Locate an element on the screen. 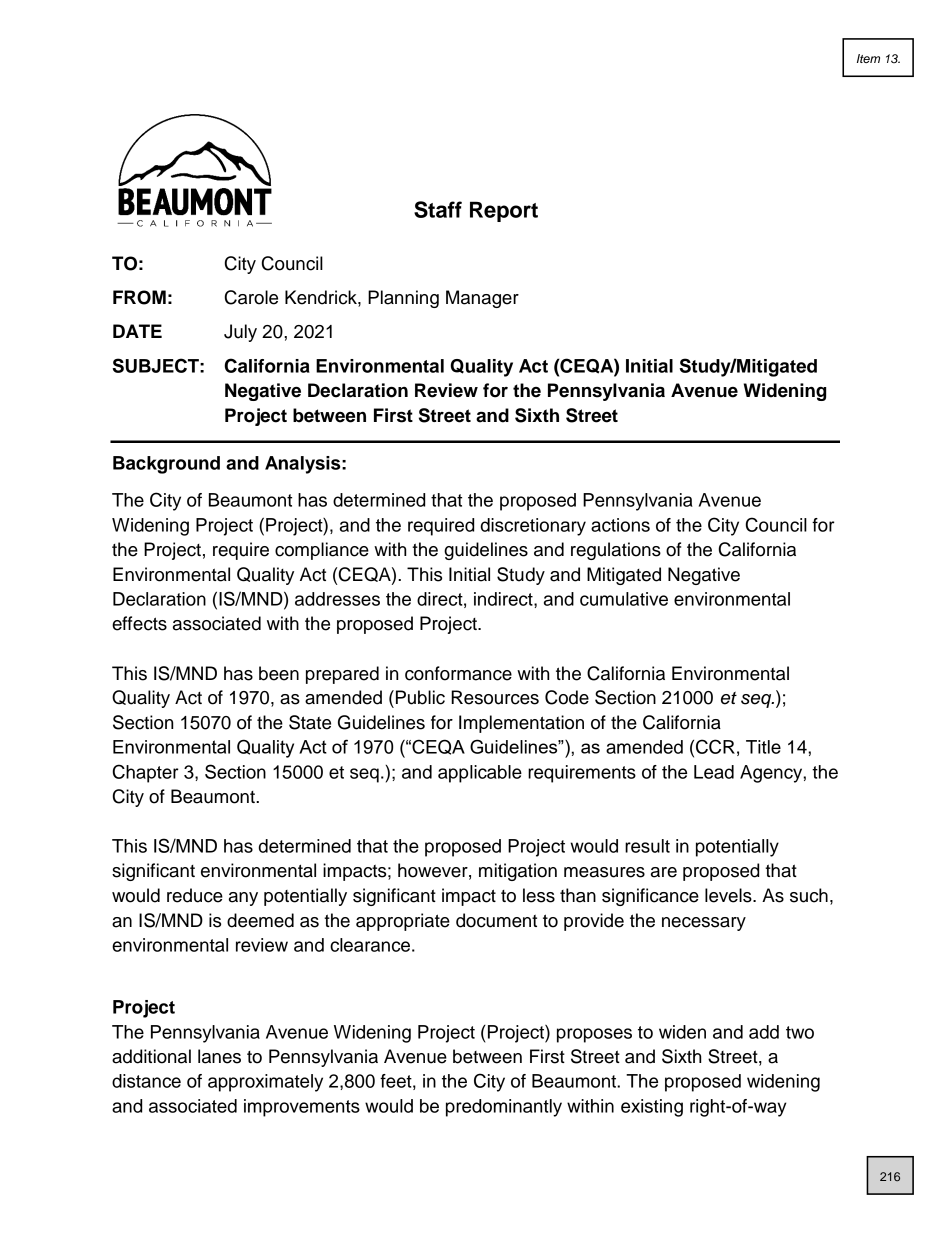  Staff is located at coordinates (438, 209).
